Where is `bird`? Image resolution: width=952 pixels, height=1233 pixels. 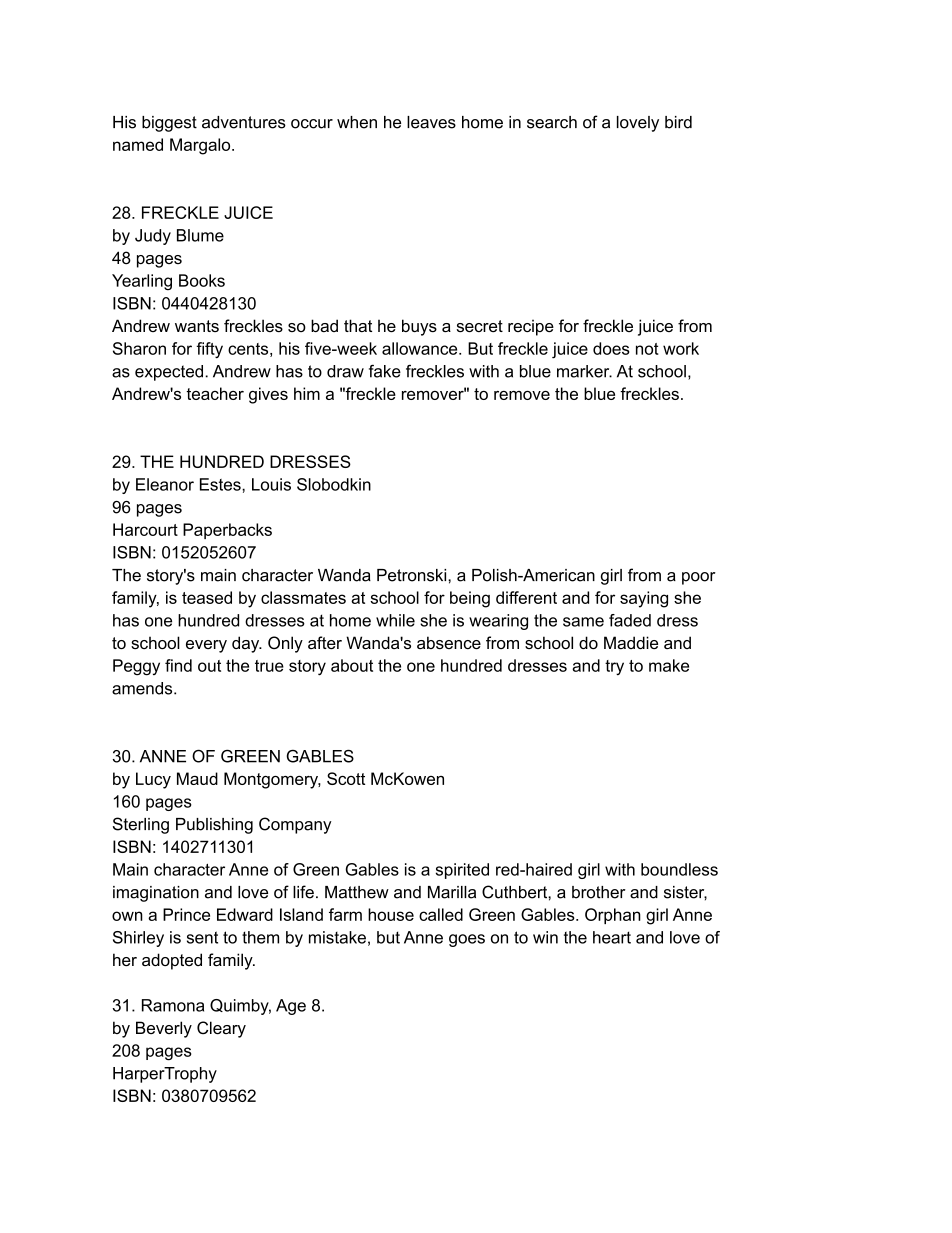 bird is located at coordinates (678, 122).
